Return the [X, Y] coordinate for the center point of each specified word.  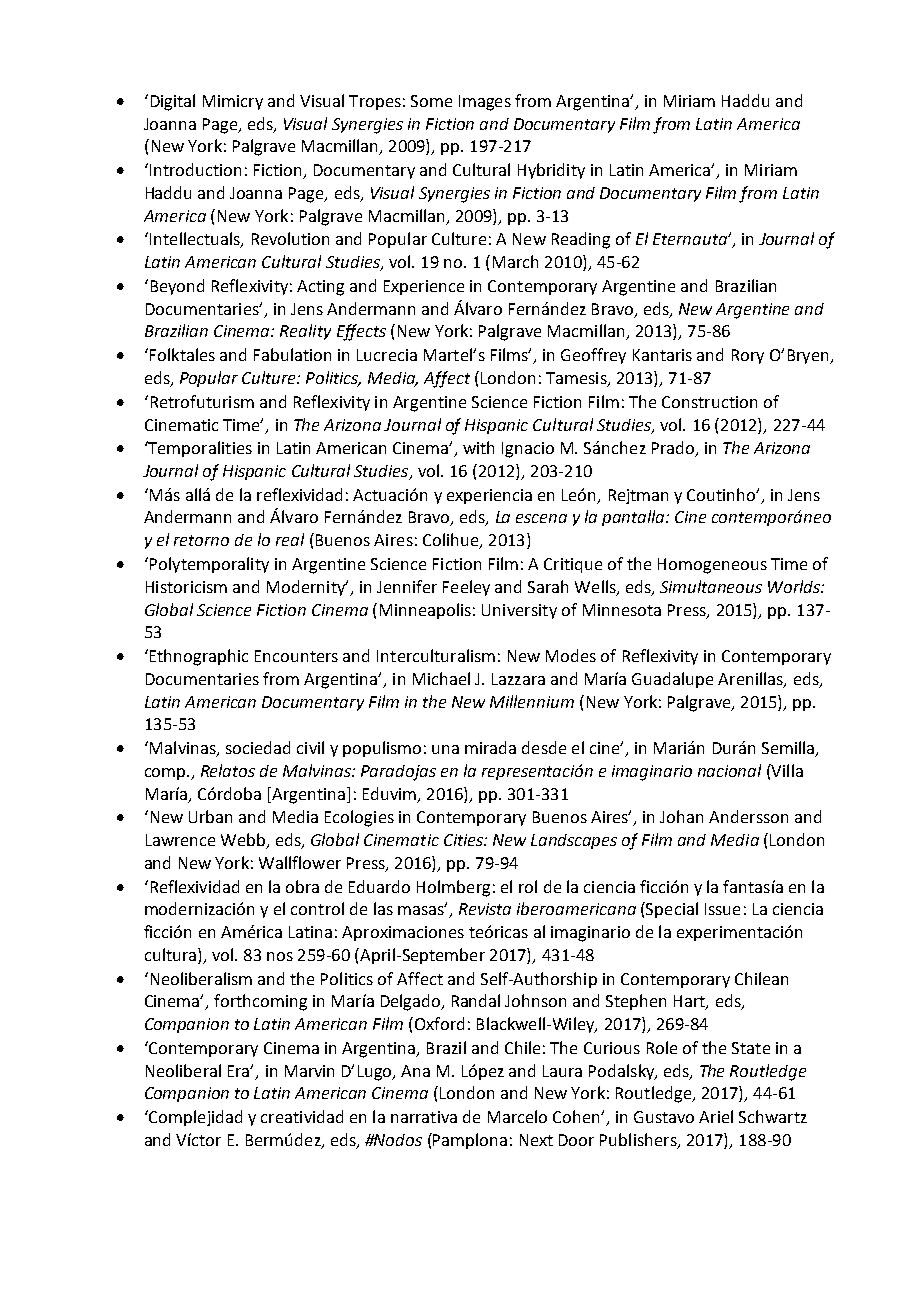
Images [485, 103]
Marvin [309, 1071]
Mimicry [233, 102]
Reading [581, 240]
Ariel [716, 1116]
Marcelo [517, 1116]
